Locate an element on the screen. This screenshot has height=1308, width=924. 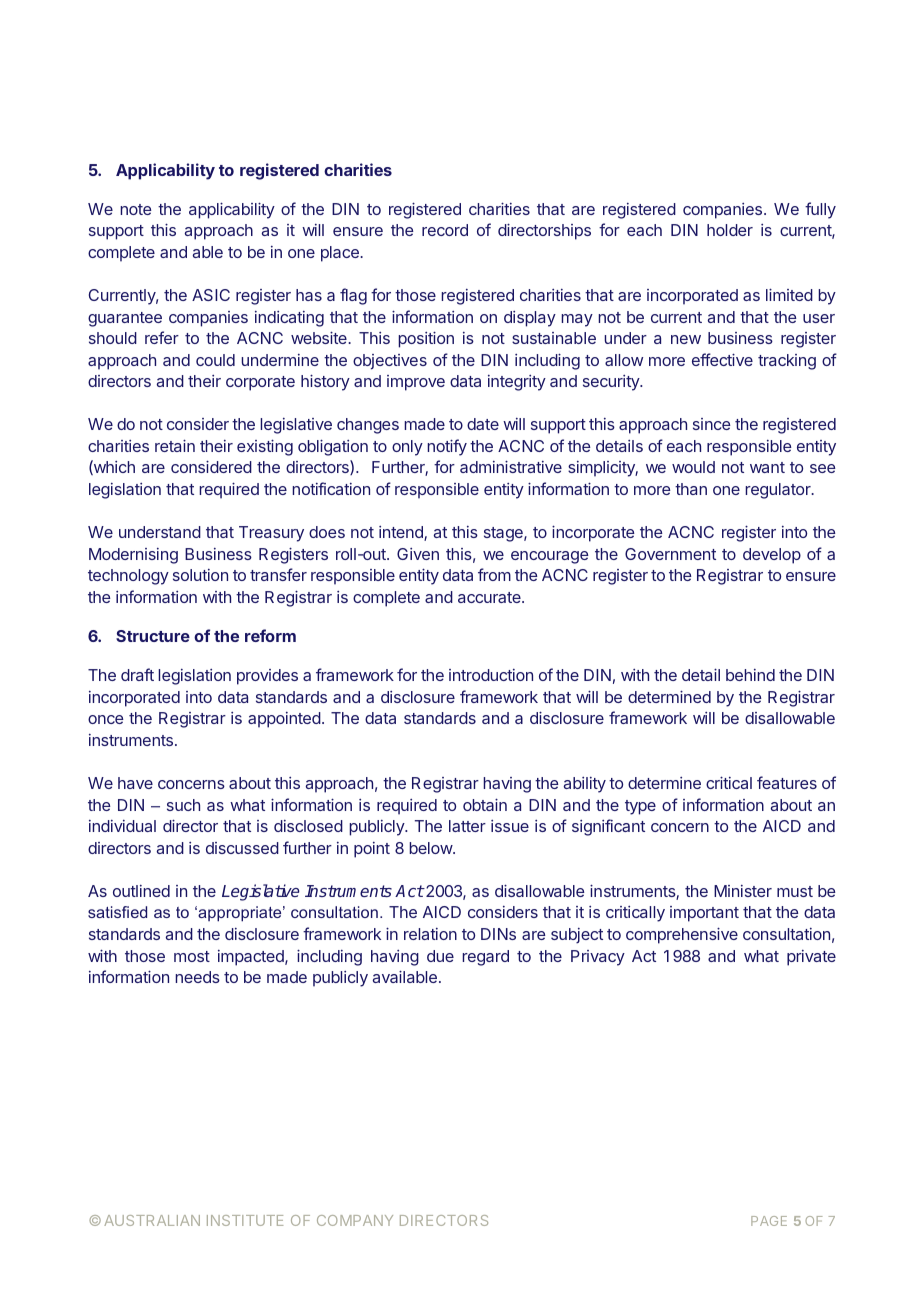
retain is located at coordinates (175, 445).
